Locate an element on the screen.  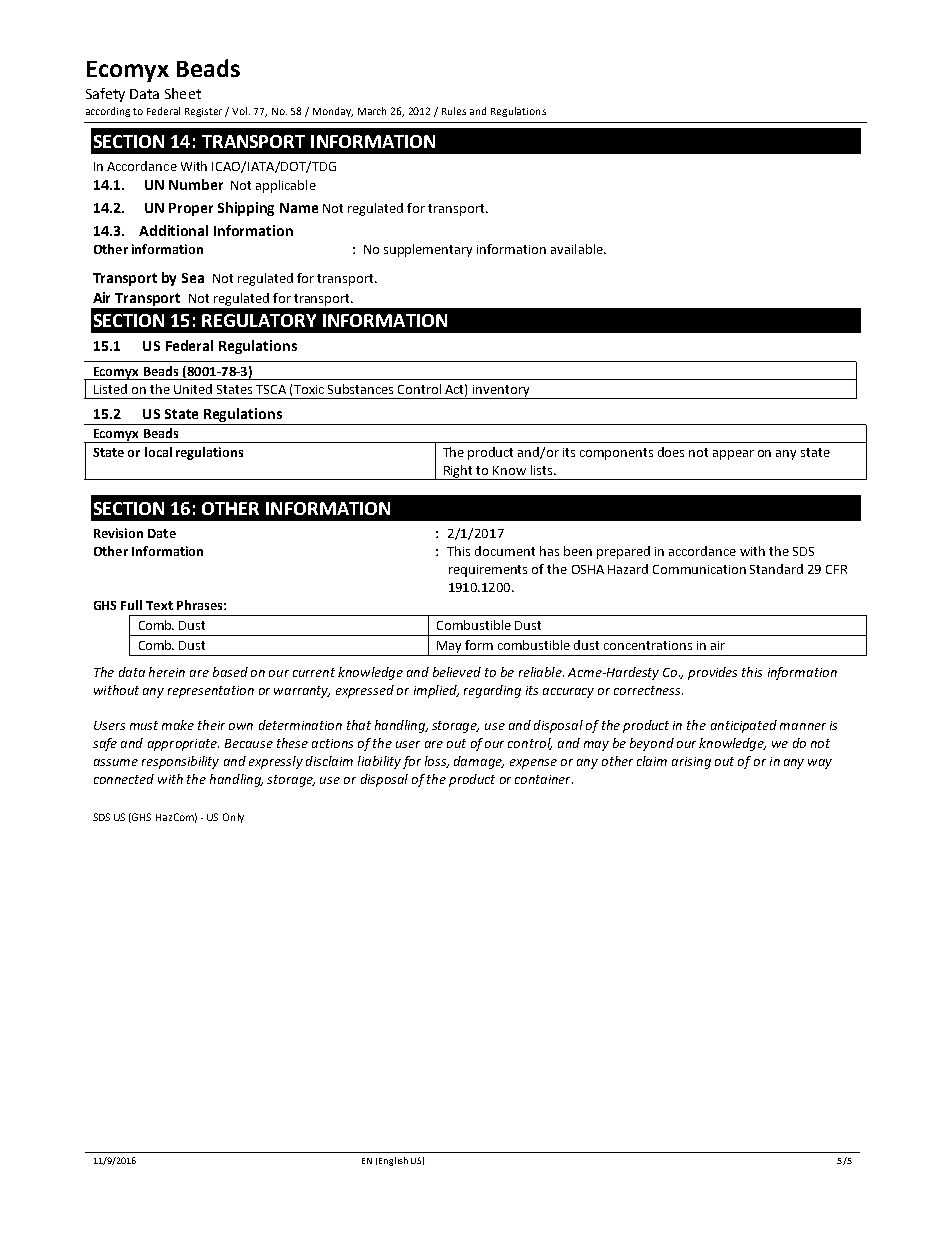
arising is located at coordinates (691, 763).
